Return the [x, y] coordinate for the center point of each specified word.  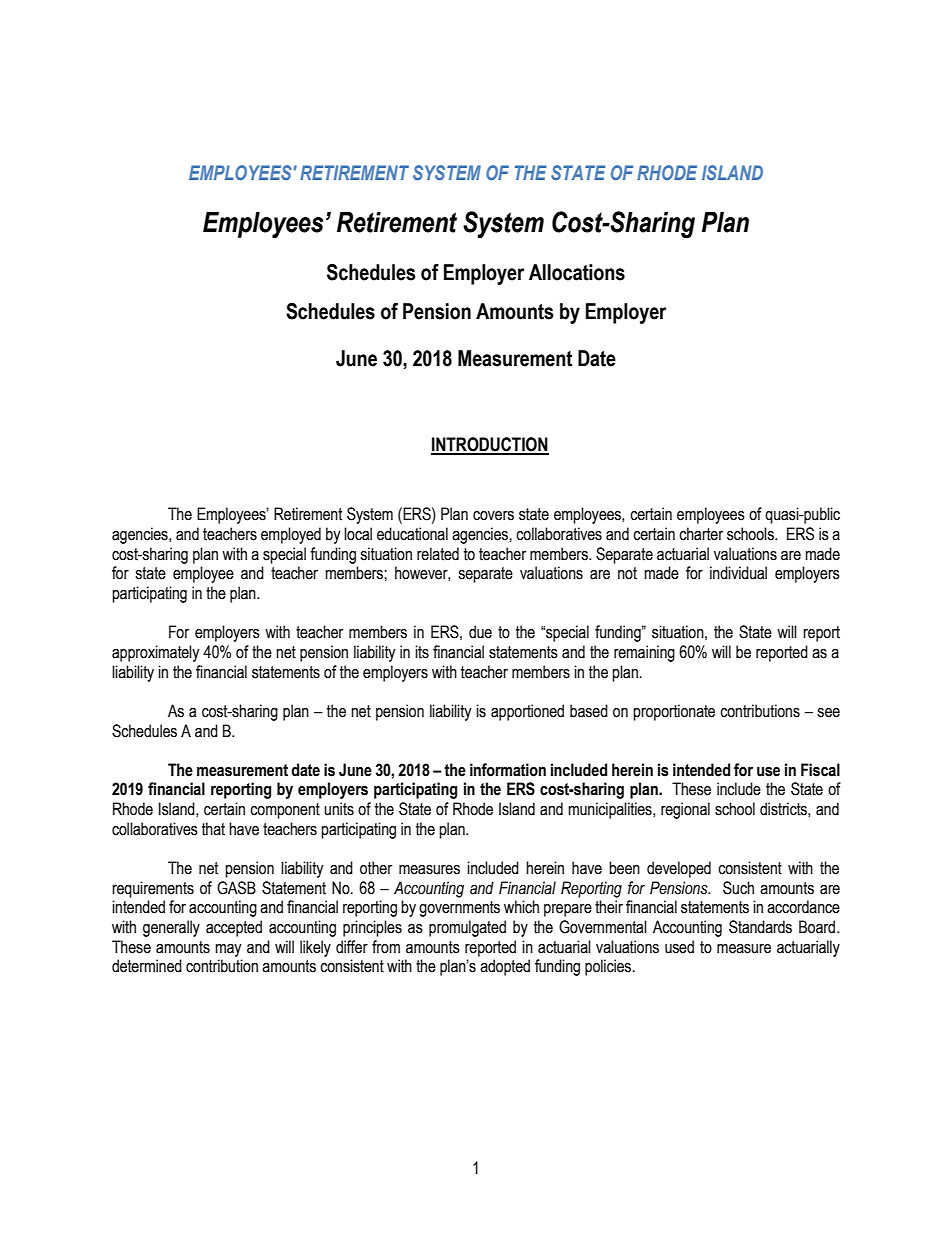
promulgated [467, 928]
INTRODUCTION [490, 445]
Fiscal [820, 770]
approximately [156, 653]
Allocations [577, 272]
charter [701, 534]
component [285, 811]
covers [493, 516]
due [480, 632]
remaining [644, 653]
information [508, 770]
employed [291, 535]
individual [738, 573]
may [228, 950]
